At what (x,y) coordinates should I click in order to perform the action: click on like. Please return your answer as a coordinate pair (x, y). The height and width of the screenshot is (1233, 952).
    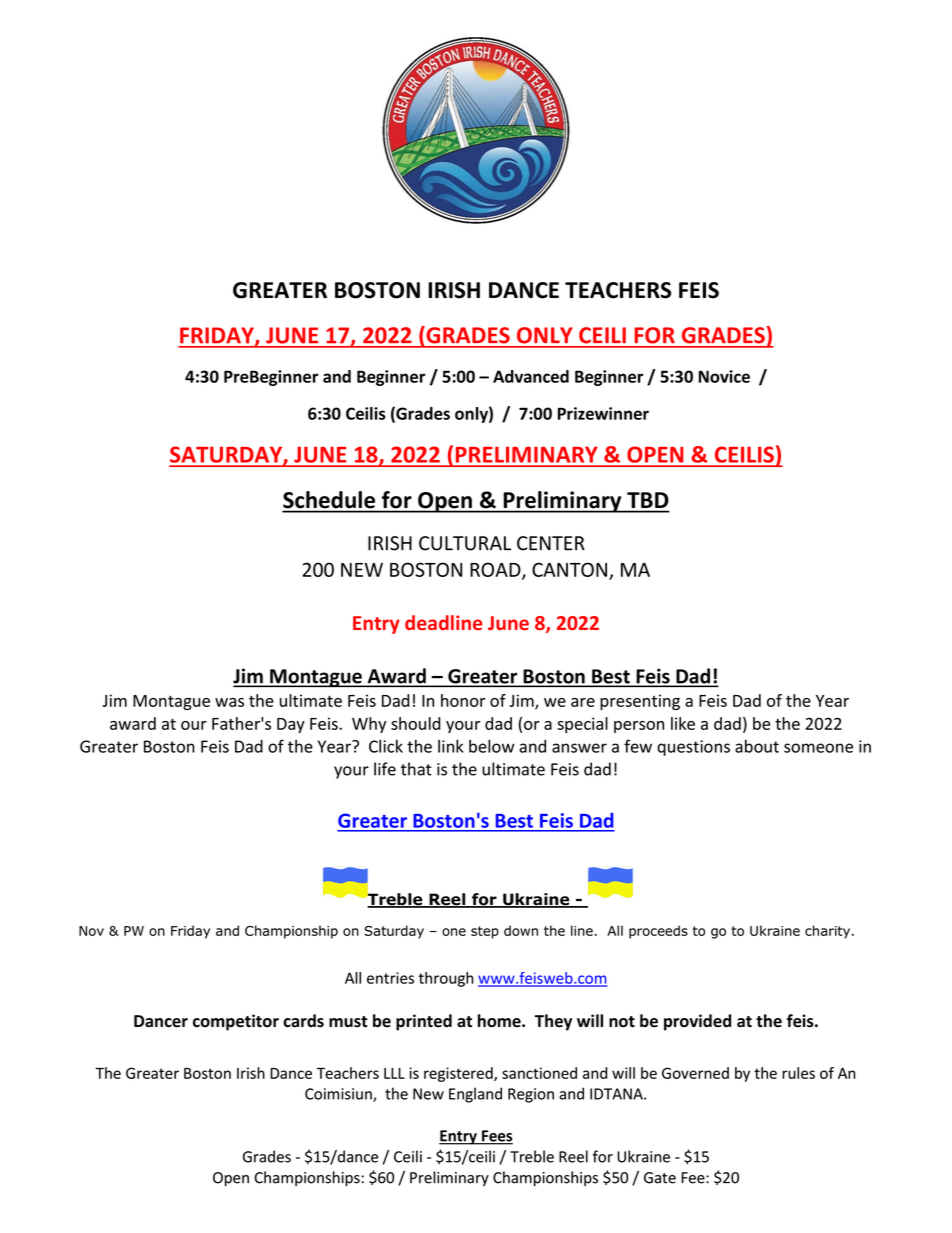
    Looking at the image, I should click on (683, 723).
